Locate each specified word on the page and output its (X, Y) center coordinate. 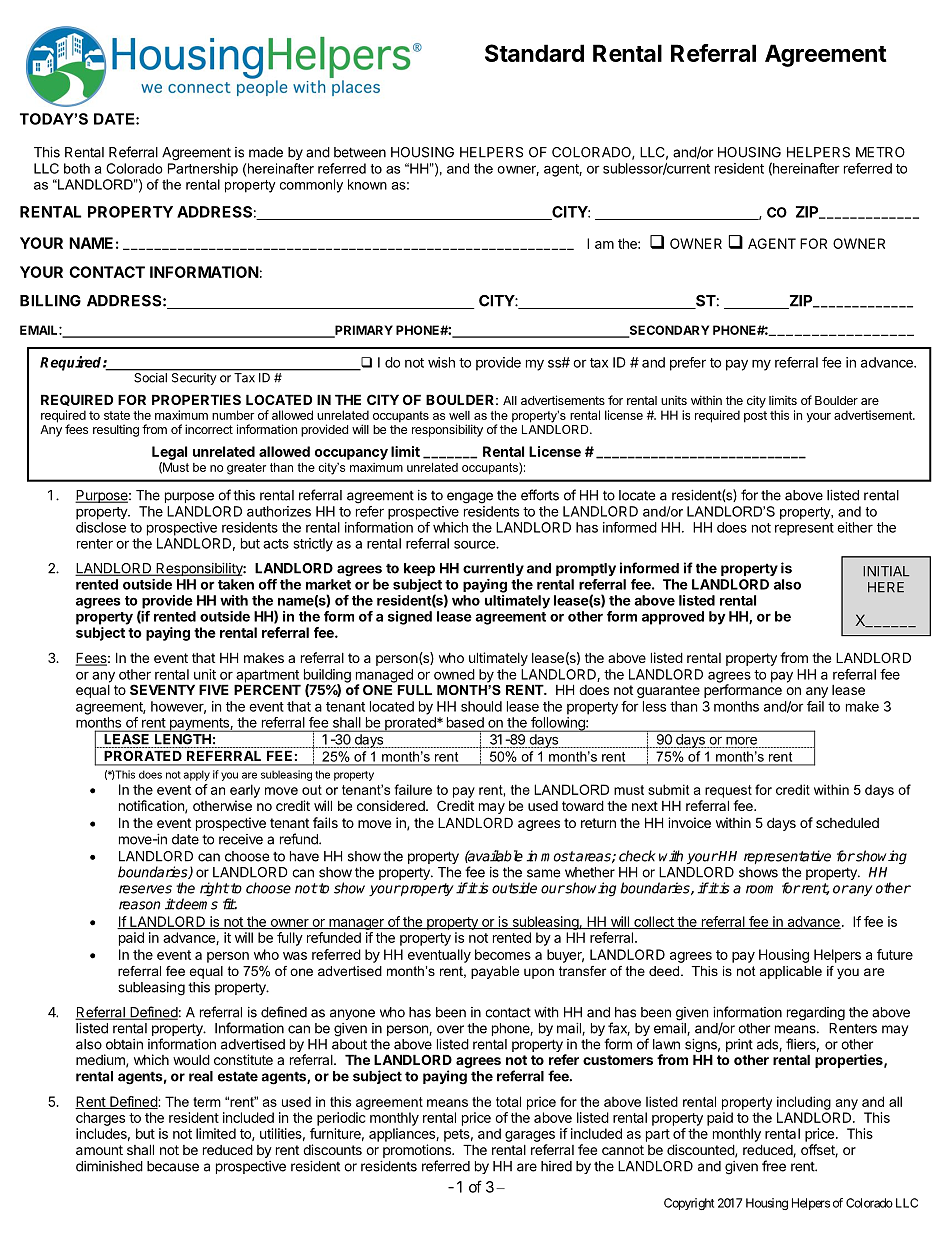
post (755, 417)
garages (530, 1136)
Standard (534, 53)
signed (410, 618)
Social (150, 378)
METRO (880, 152)
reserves (145, 889)
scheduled (847, 823)
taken (236, 584)
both (77, 168)
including (804, 1103)
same (543, 873)
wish (441, 362)
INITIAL (886, 571)
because (173, 1166)
